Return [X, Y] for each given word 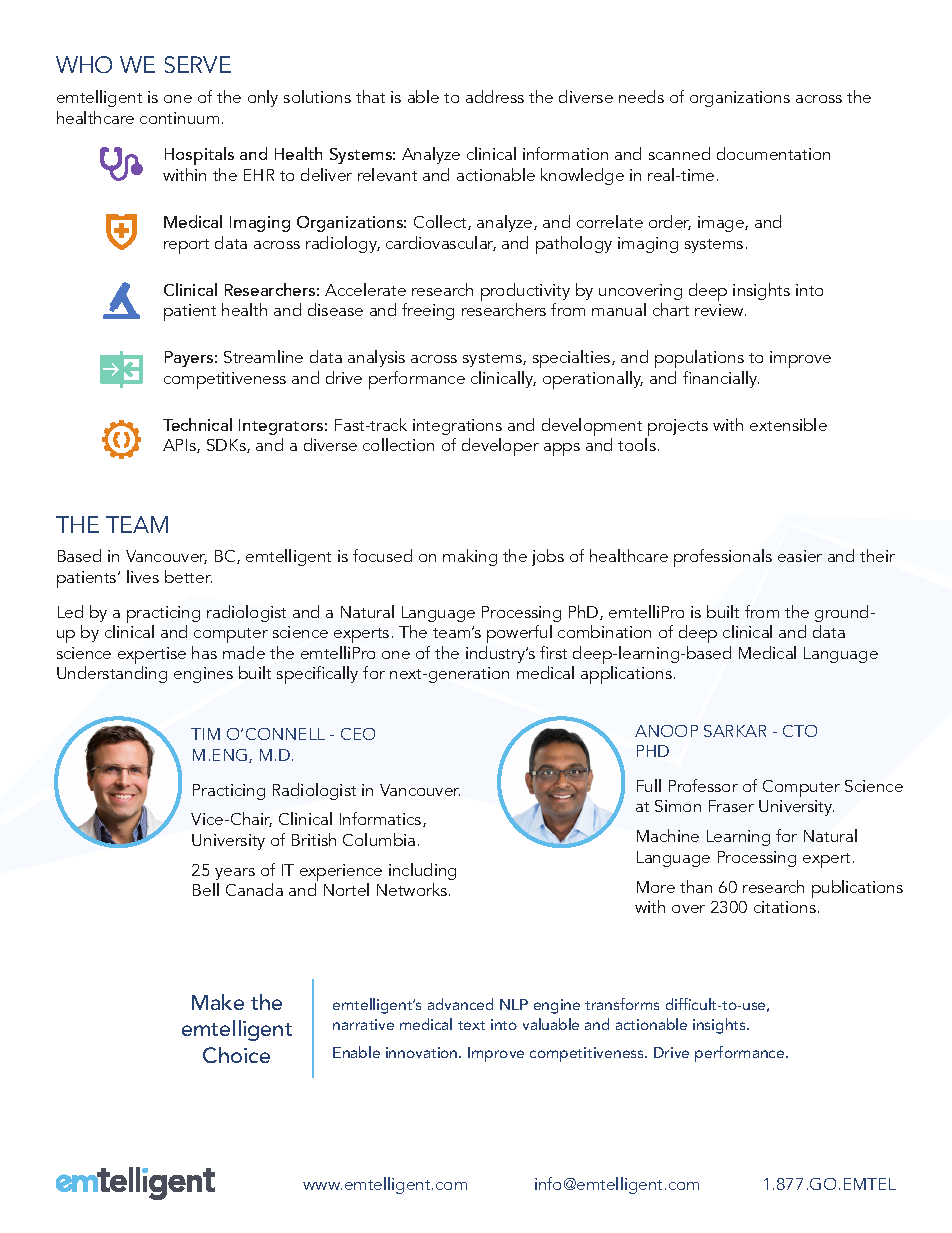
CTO [800, 731]
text [471, 1025]
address [495, 96]
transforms [622, 1004]
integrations [457, 427]
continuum [179, 118]
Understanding [112, 674]
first [553, 652]
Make [218, 1002]
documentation [773, 153]
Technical [197, 424]
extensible [788, 424]
